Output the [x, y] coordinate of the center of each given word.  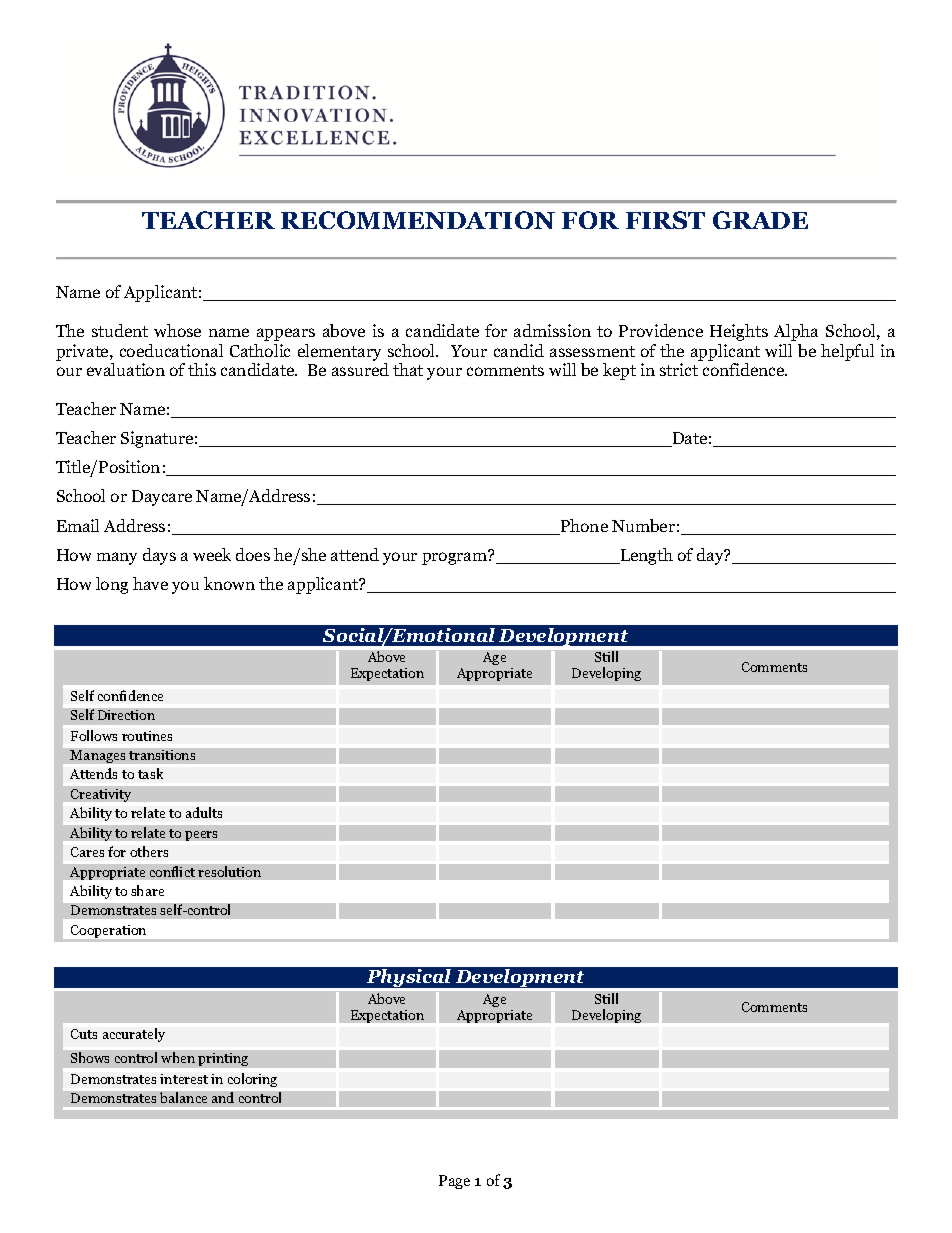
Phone [583, 527]
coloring [252, 1080]
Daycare [162, 498]
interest [184, 1079]
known [229, 583]
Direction [126, 715]
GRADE [760, 220]
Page [454, 1182]
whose [177, 330]
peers [201, 836]
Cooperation [109, 933]
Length [646, 556]
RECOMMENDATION [418, 220]
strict [679, 369]
